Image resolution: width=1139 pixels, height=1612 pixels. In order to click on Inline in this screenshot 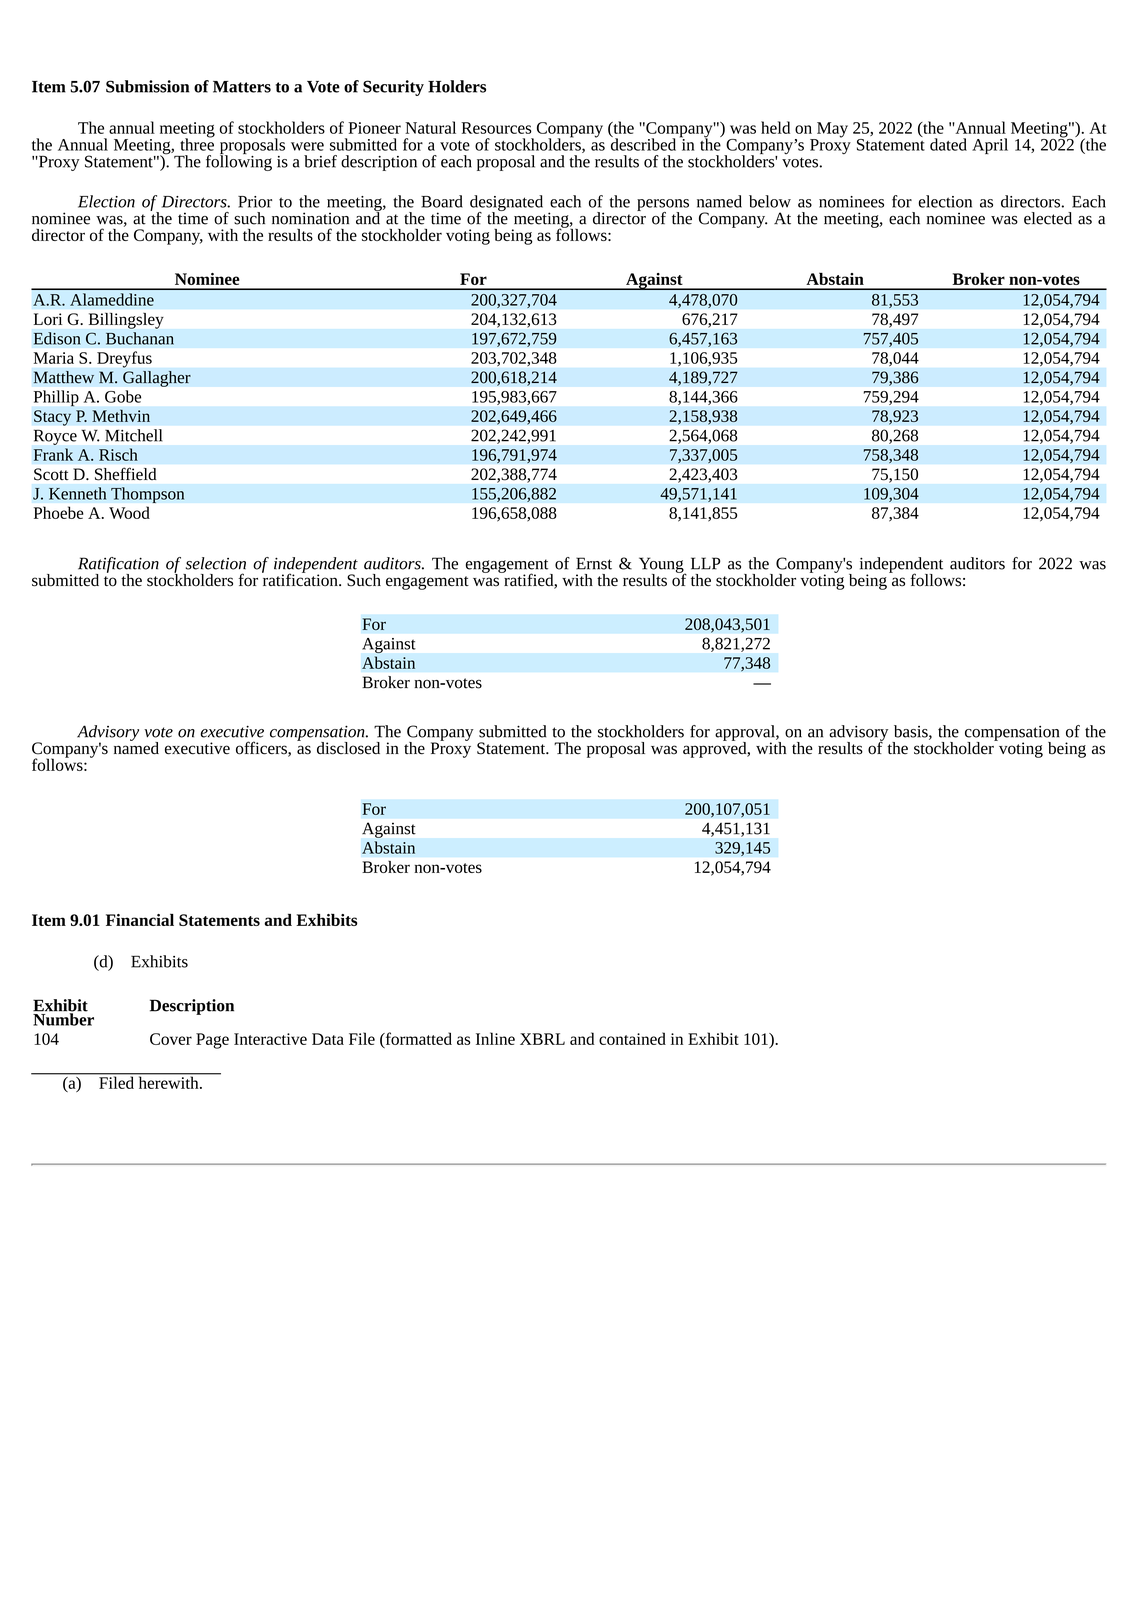, I will do `click(495, 1038)`.
